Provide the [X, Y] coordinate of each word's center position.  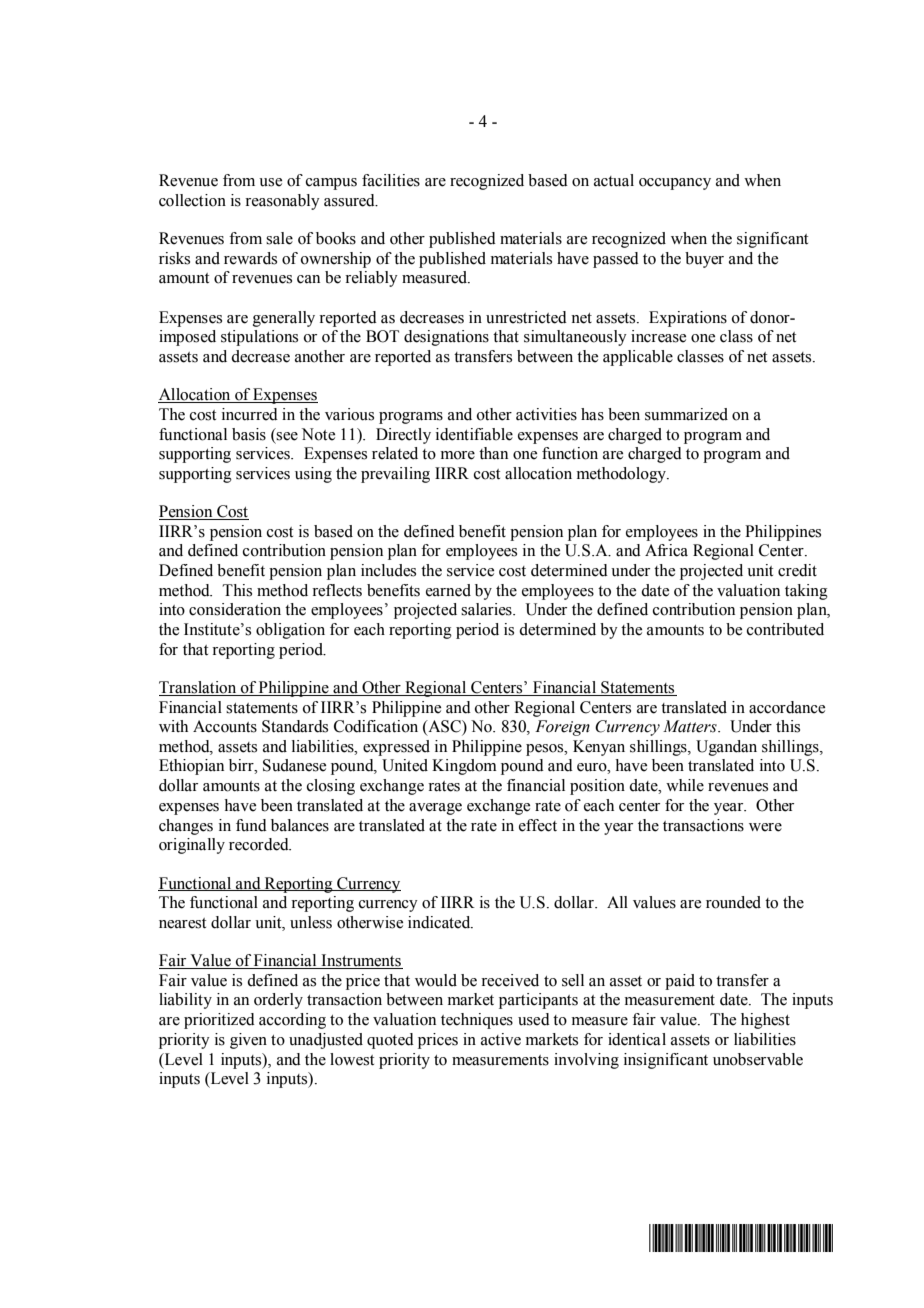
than [493, 453]
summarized [686, 414]
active [501, 1039]
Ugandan [726, 748]
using [313, 475]
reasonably [282, 202]
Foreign [562, 728]
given [248, 1041]
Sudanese [294, 765]
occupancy [675, 184]
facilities [391, 180]
